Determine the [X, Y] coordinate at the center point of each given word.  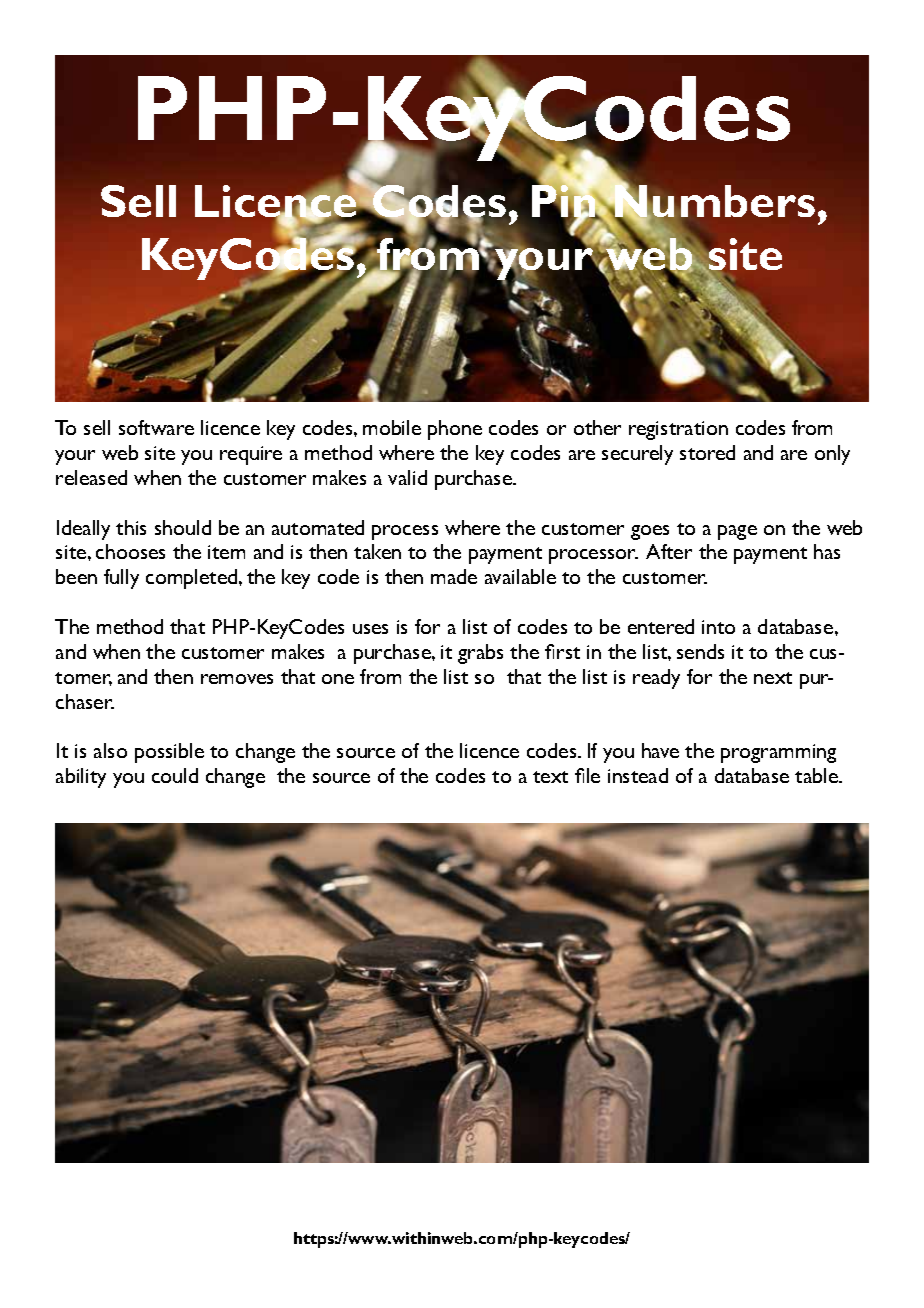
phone [455, 430]
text [550, 777]
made [454, 576]
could [175, 775]
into [718, 627]
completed [193, 579]
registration [678, 430]
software [156, 427]
